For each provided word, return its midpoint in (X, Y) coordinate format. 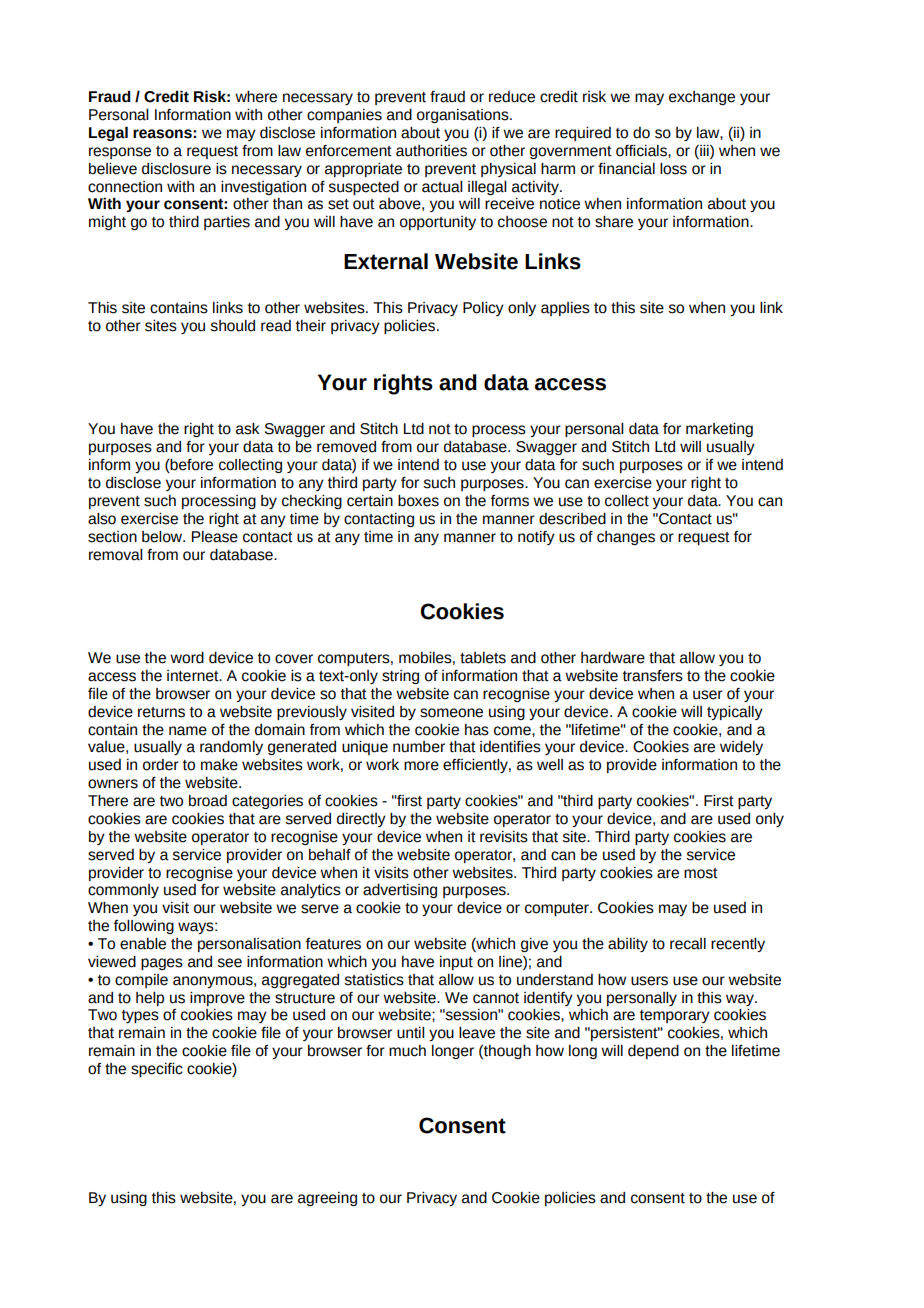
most (701, 873)
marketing (719, 430)
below (163, 537)
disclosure (176, 169)
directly (361, 820)
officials (642, 151)
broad (208, 801)
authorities (431, 151)
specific (157, 1070)
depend (653, 1052)
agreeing (327, 1199)
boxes (418, 501)
